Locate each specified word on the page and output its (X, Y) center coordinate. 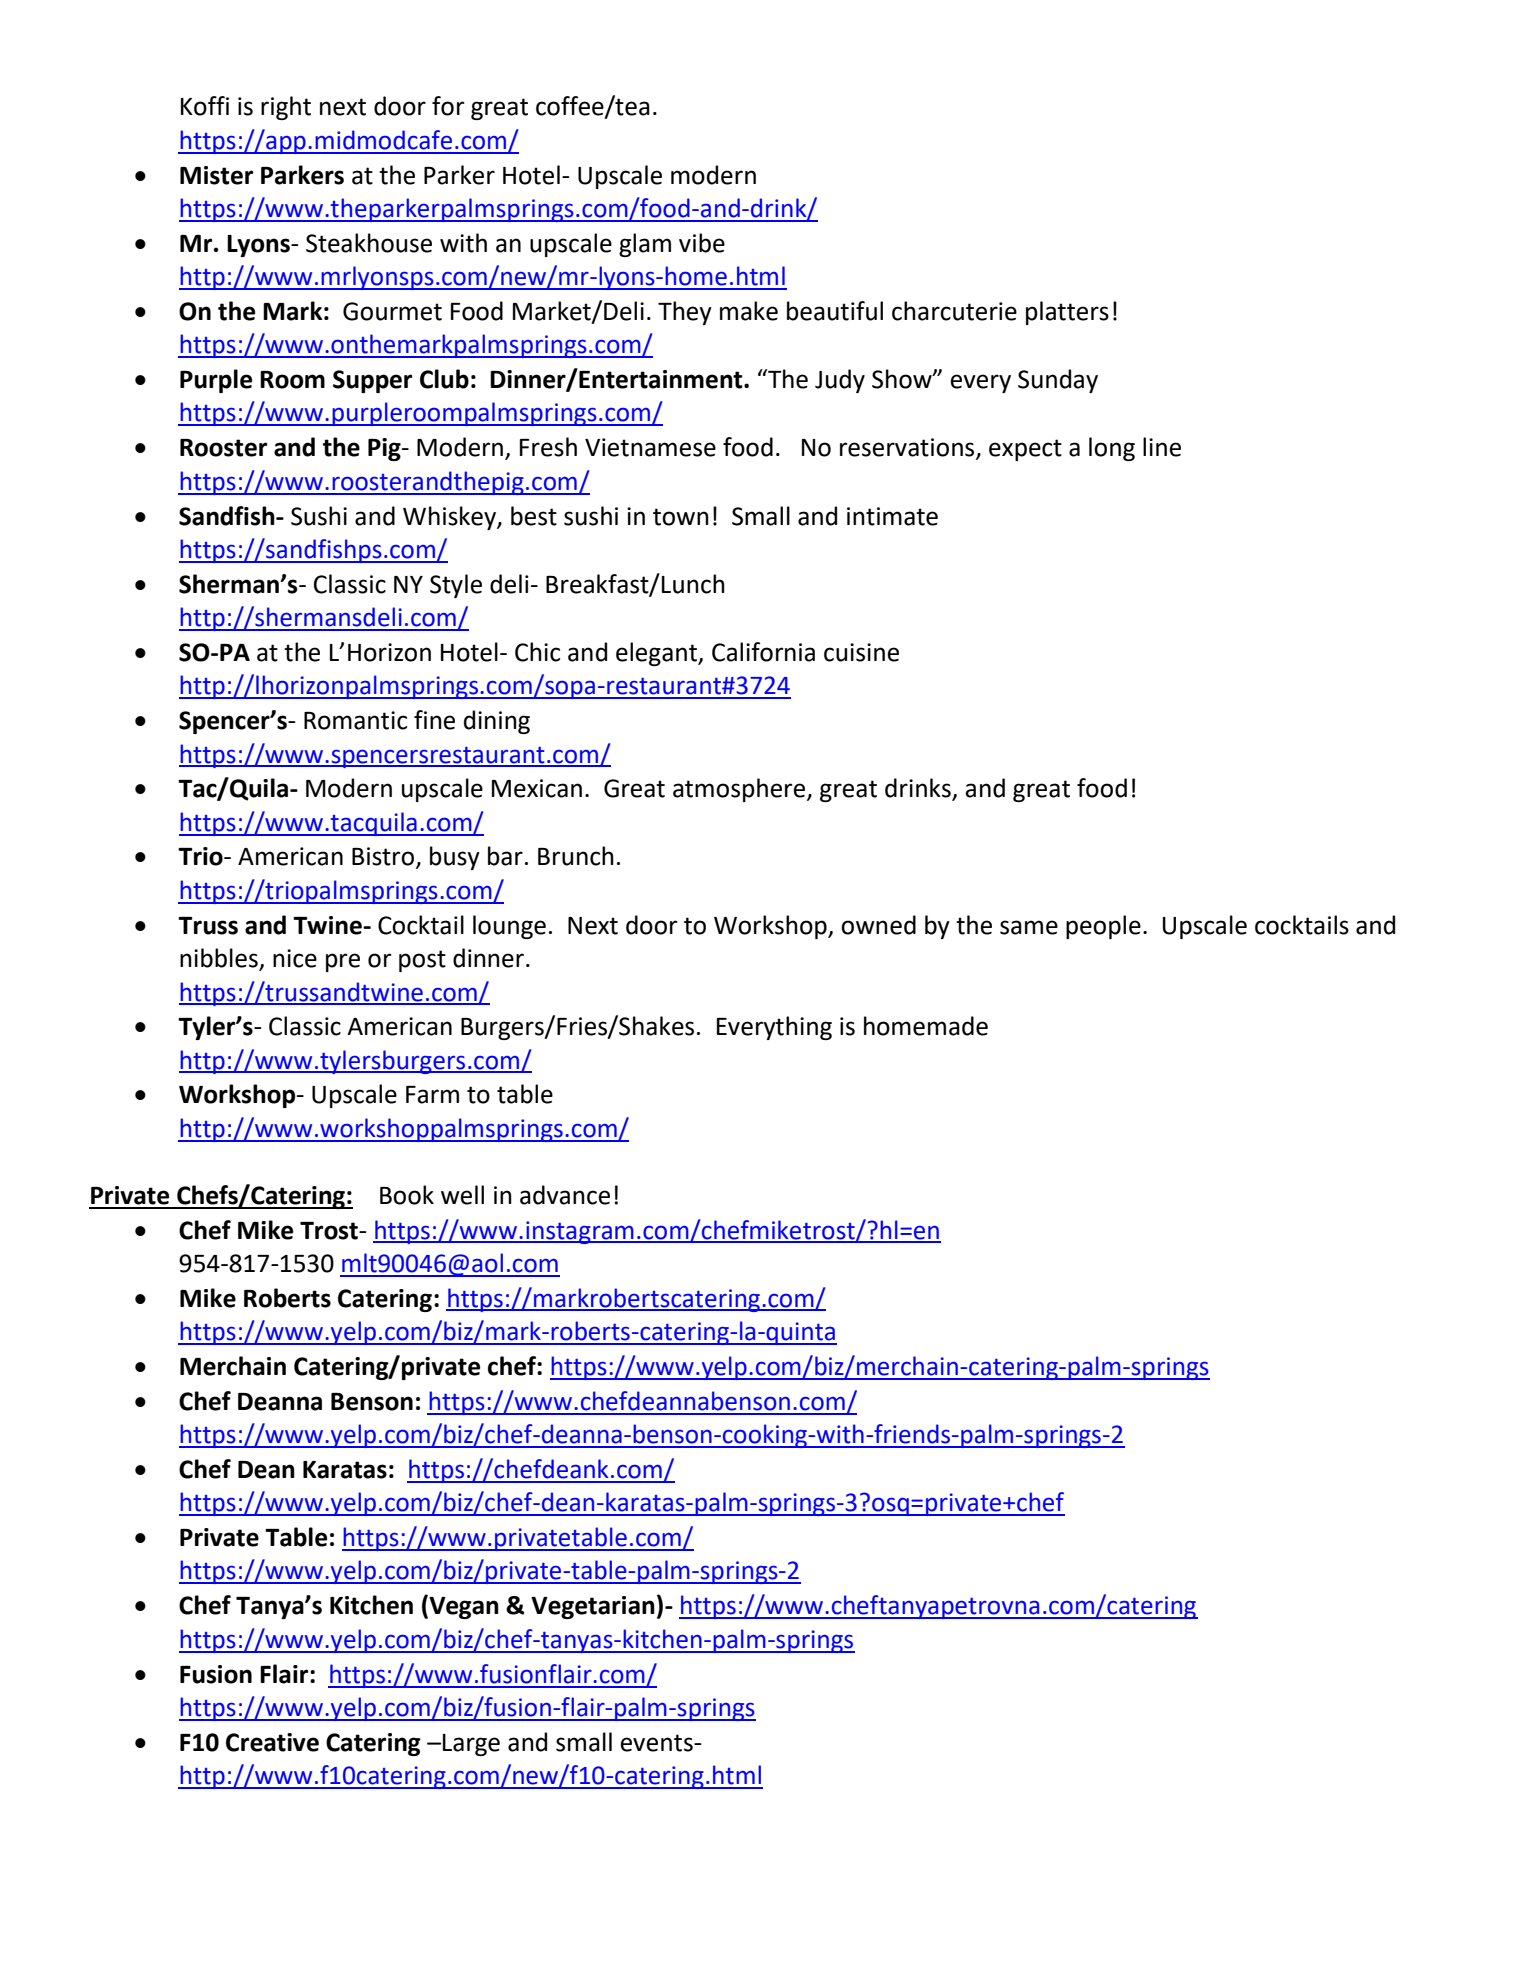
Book (407, 1195)
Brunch (576, 856)
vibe (702, 243)
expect (1025, 450)
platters (1067, 313)
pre (343, 962)
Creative (272, 1742)
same (1029, 927)
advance (565, 1195)
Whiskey (450, 518)
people (1103, 927)
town (681, 517)
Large (471, 1745)
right (286, 108)
